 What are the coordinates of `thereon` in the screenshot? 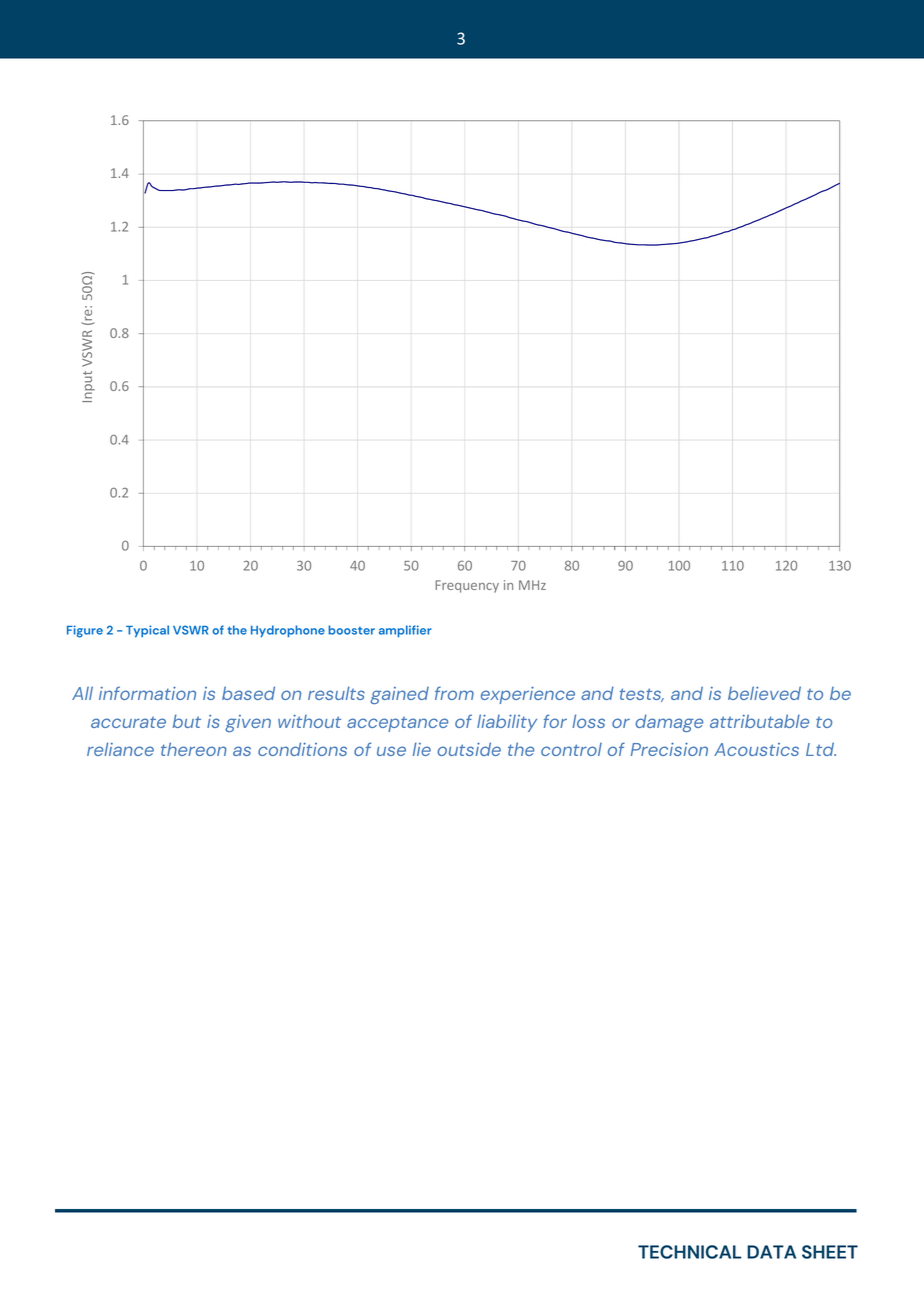 It's located at (194, 749).
